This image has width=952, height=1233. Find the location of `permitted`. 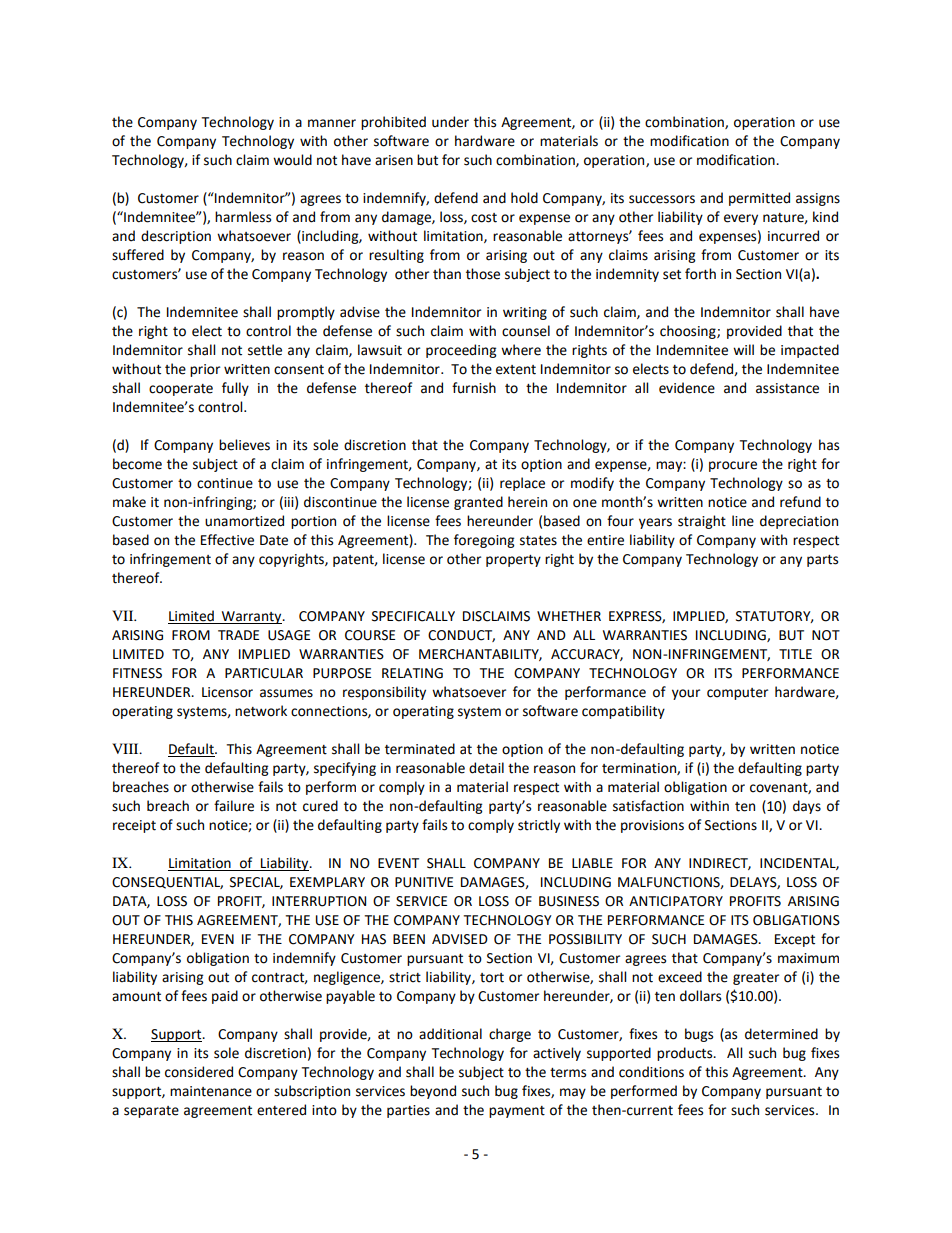

permitted is located at coordinates (759, 199).
